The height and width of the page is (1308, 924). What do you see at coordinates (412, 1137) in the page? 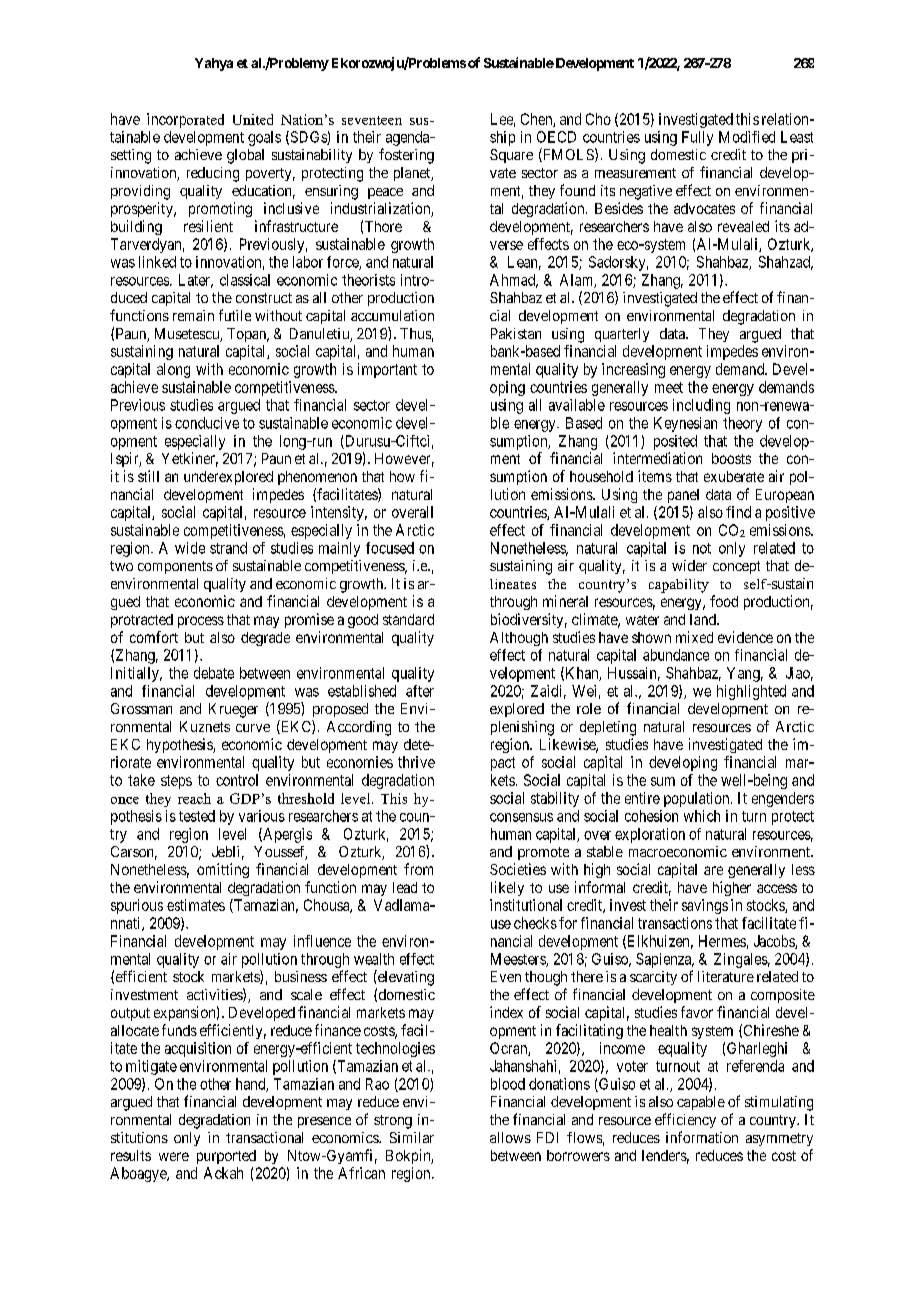
I see `Similar` at bounding box center [412, 1137].
